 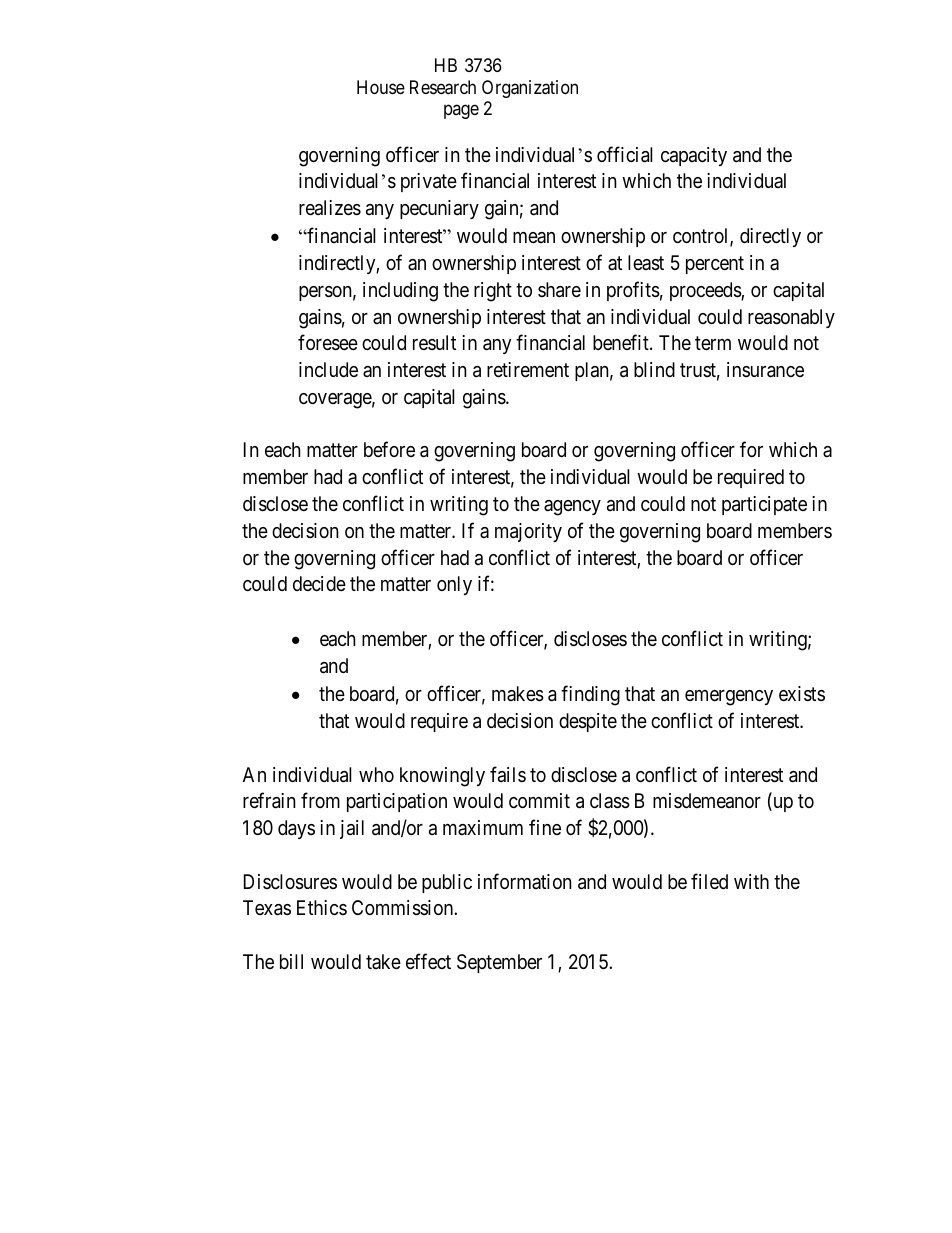 I want to click on emergency, so click(x=729, y=698).
